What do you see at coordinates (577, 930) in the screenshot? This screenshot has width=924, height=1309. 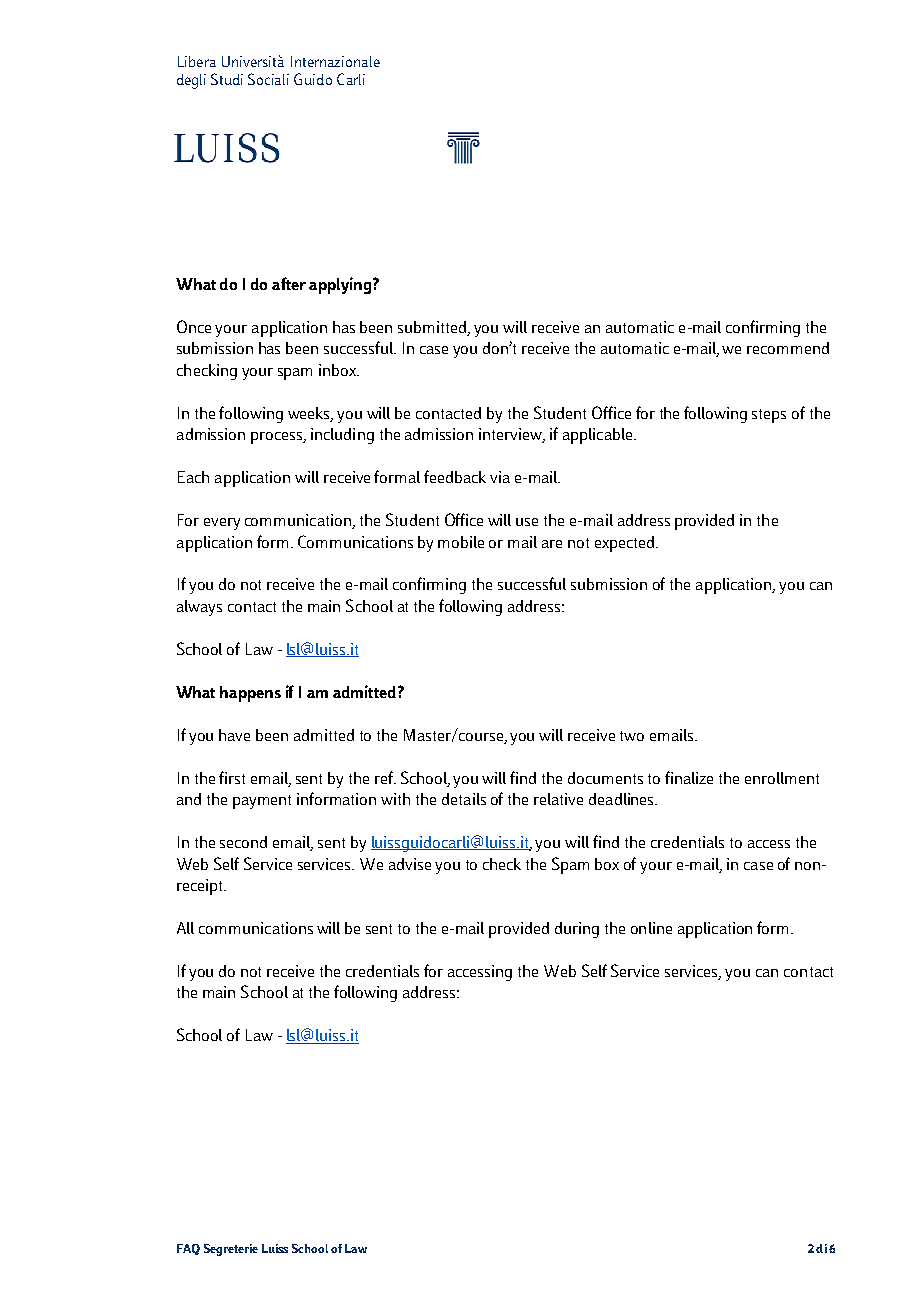 I see `during` at bounding box center [577, 930].
